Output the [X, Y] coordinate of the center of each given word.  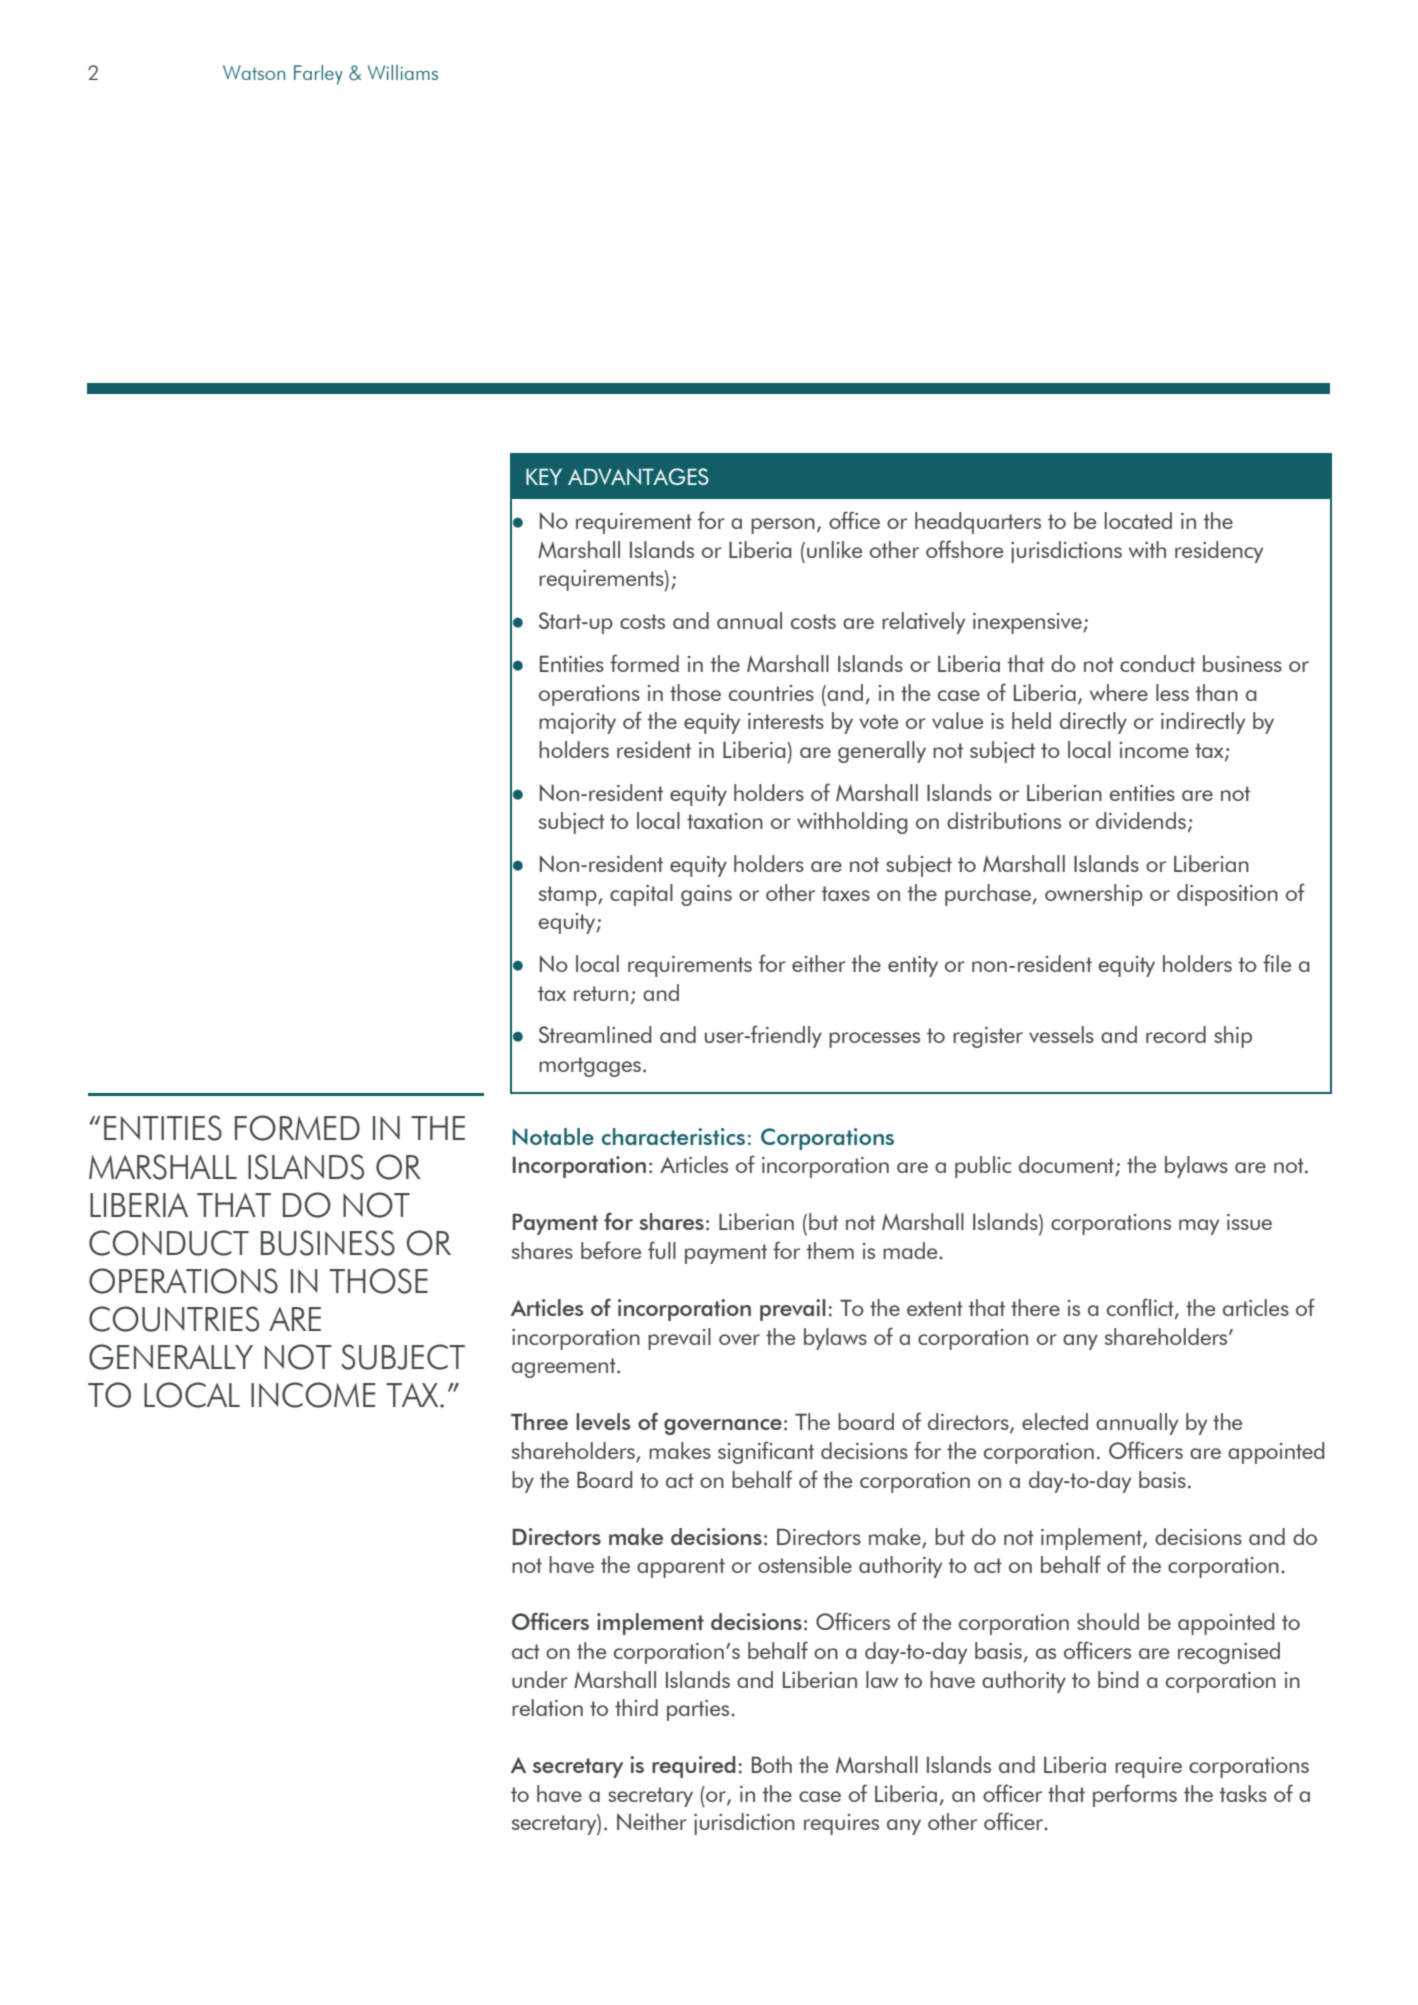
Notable [553, 1136]
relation [547, 1707]
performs [1135, 1795]
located [1138, 520]
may [1199, 1227]
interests [786, 721]
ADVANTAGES [638, 476]
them [830, 1250]
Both [772, 1764]
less [1172, 692]
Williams [403, 72]
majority [577, 723]
